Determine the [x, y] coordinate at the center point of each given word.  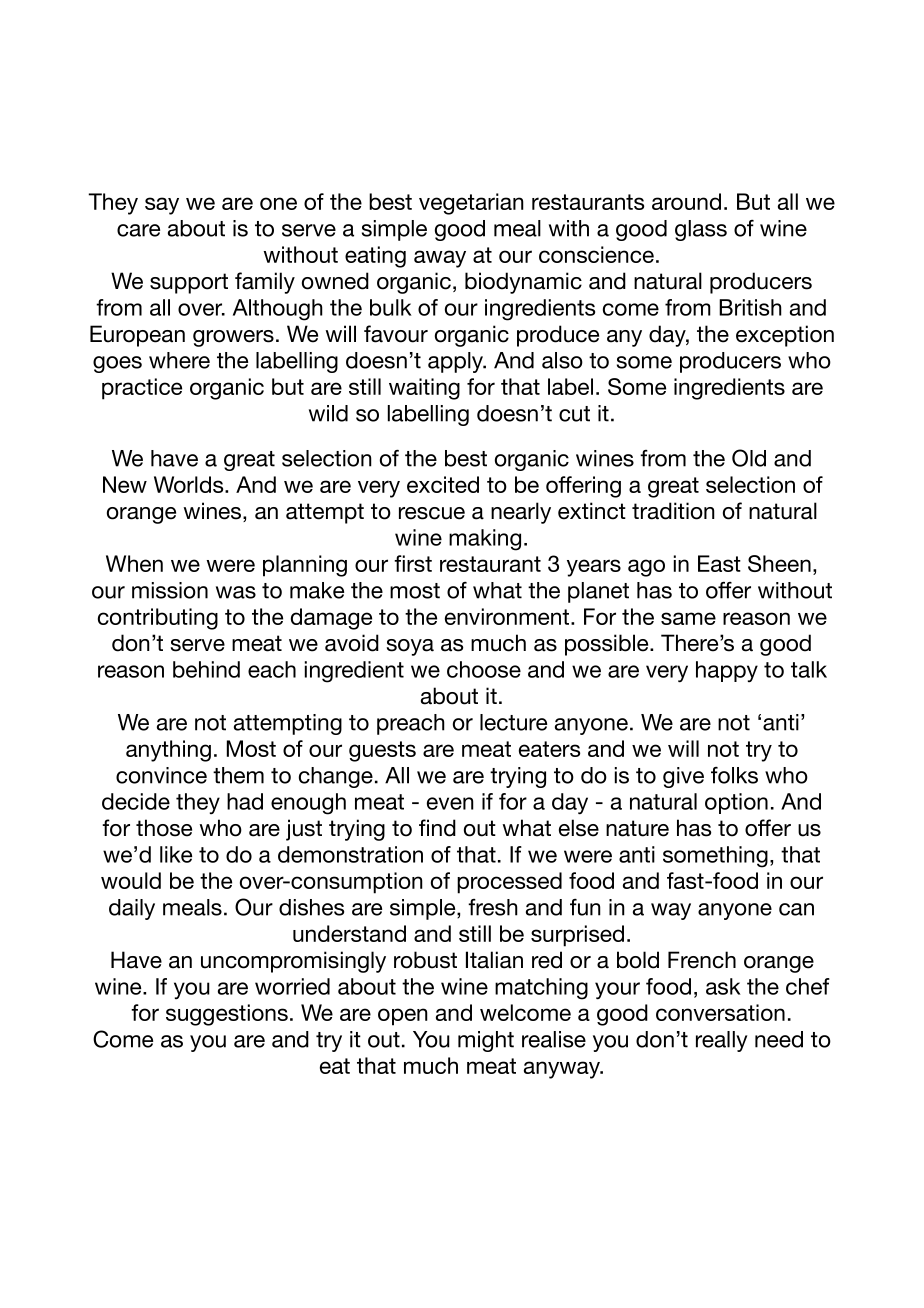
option [736, 803]
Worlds [190, 484]
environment [508, 616]
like [176, 854]
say [162, 206]
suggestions [227, 1015]
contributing [158, 619]
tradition [673, 511]
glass [701, 230]
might [486, 1041]
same [688, 618]
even [450, 803]
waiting [424, 389]
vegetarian [471, 204]
